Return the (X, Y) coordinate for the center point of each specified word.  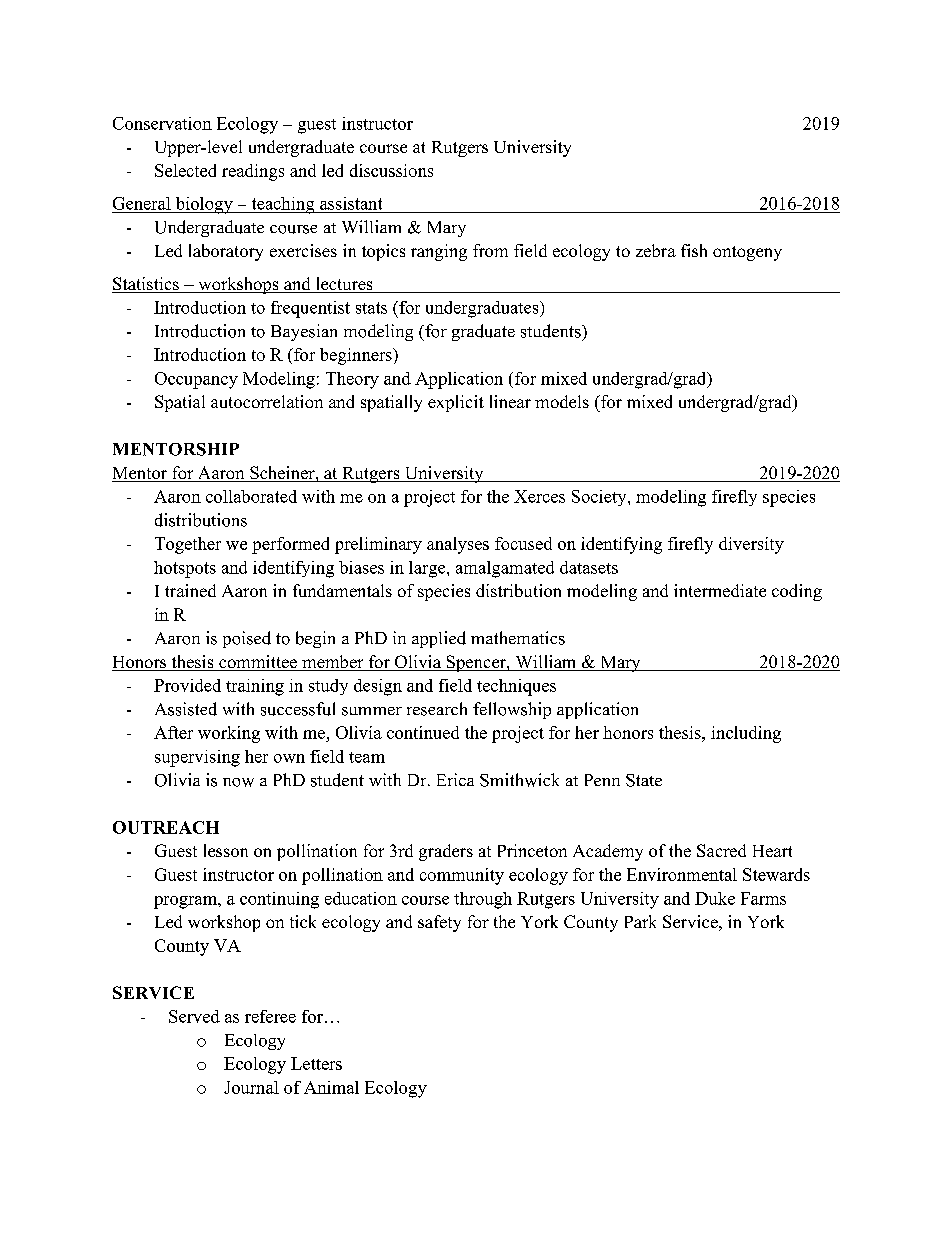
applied (439, 639)
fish (694, 250)
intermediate (720, 590)
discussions (391, 170)
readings (253, 172)
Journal (251, 1087)
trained (190, 590)
